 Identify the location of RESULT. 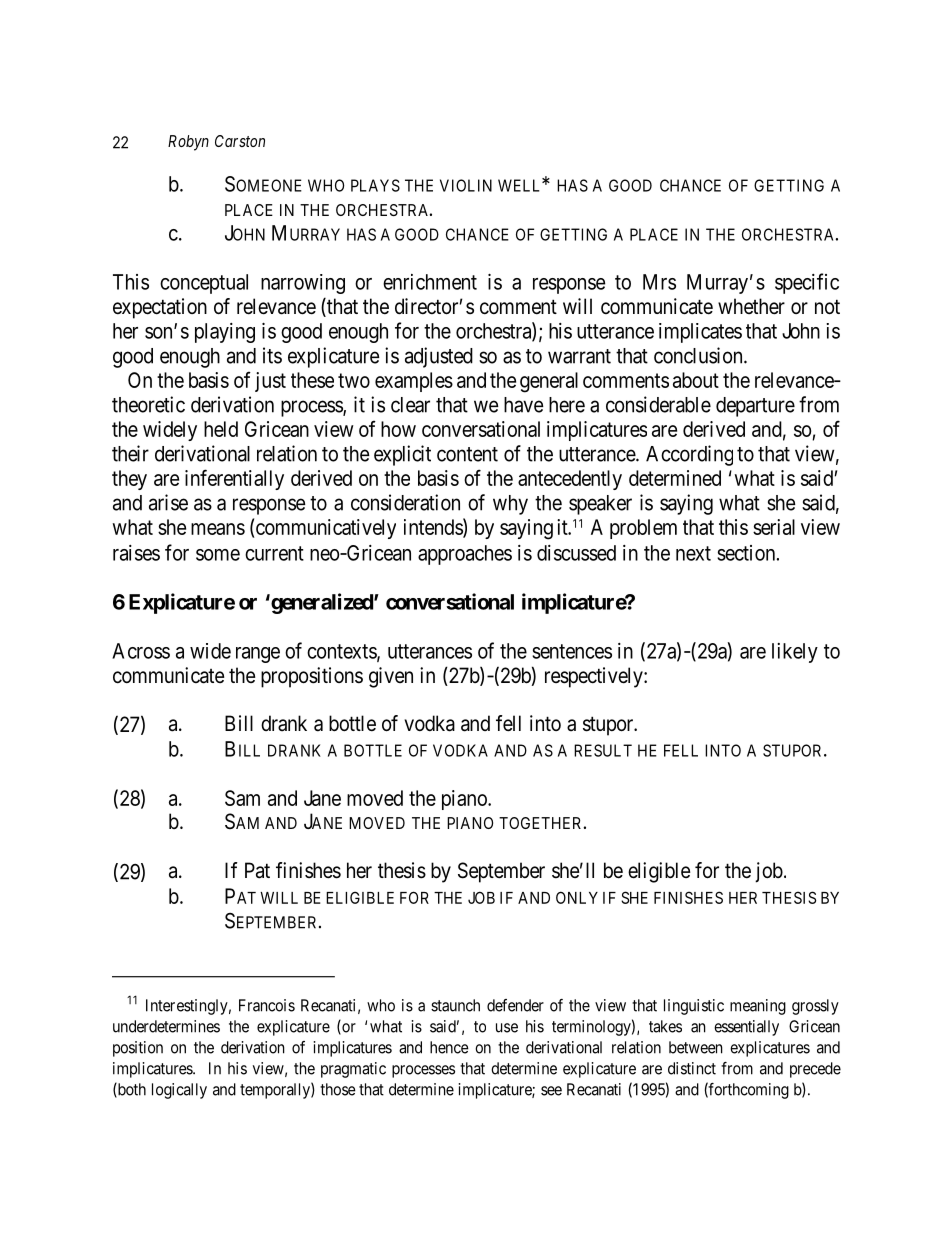
(603, 750).
